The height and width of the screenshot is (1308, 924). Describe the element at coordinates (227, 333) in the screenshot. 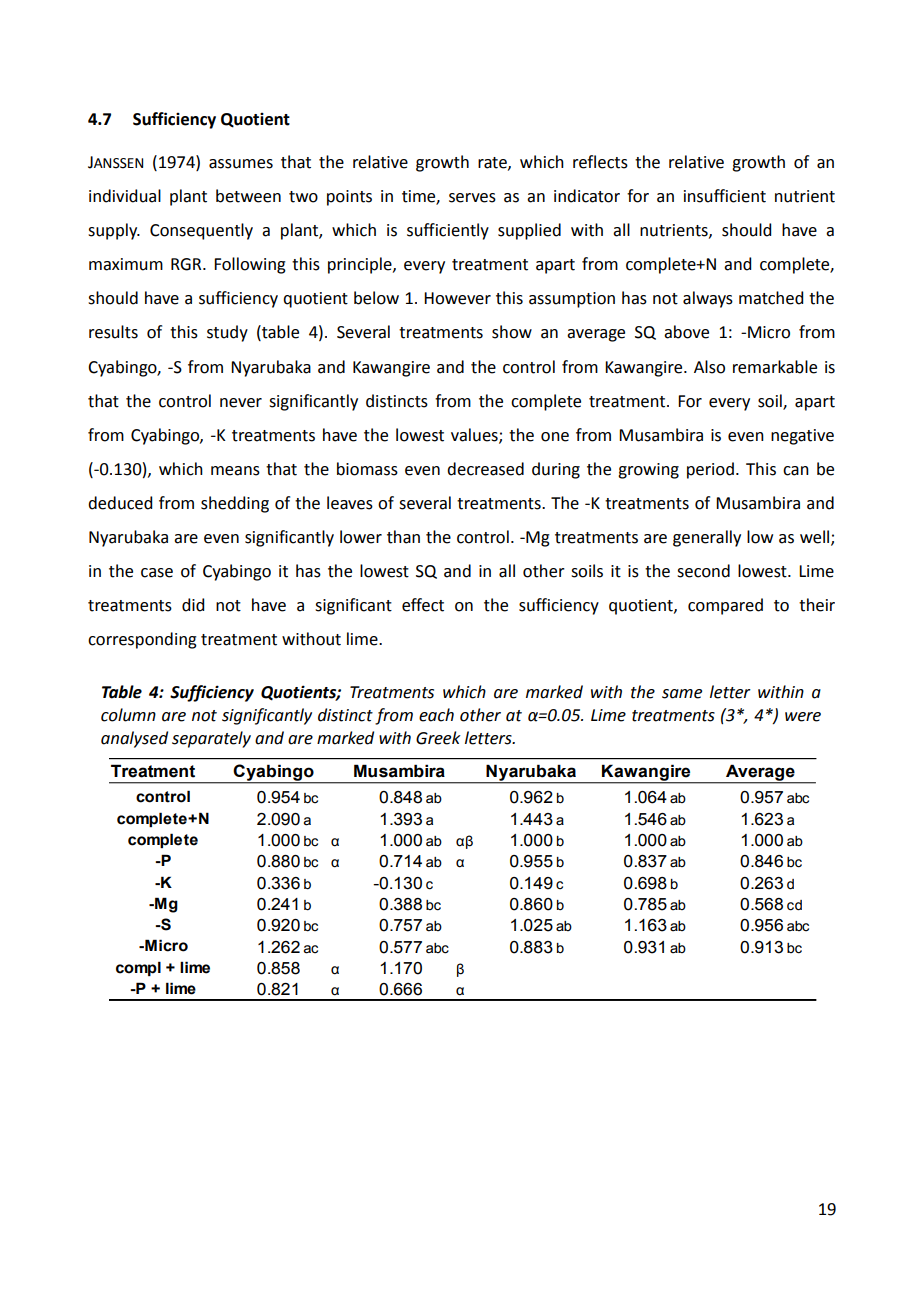

I see `study` at that location.
